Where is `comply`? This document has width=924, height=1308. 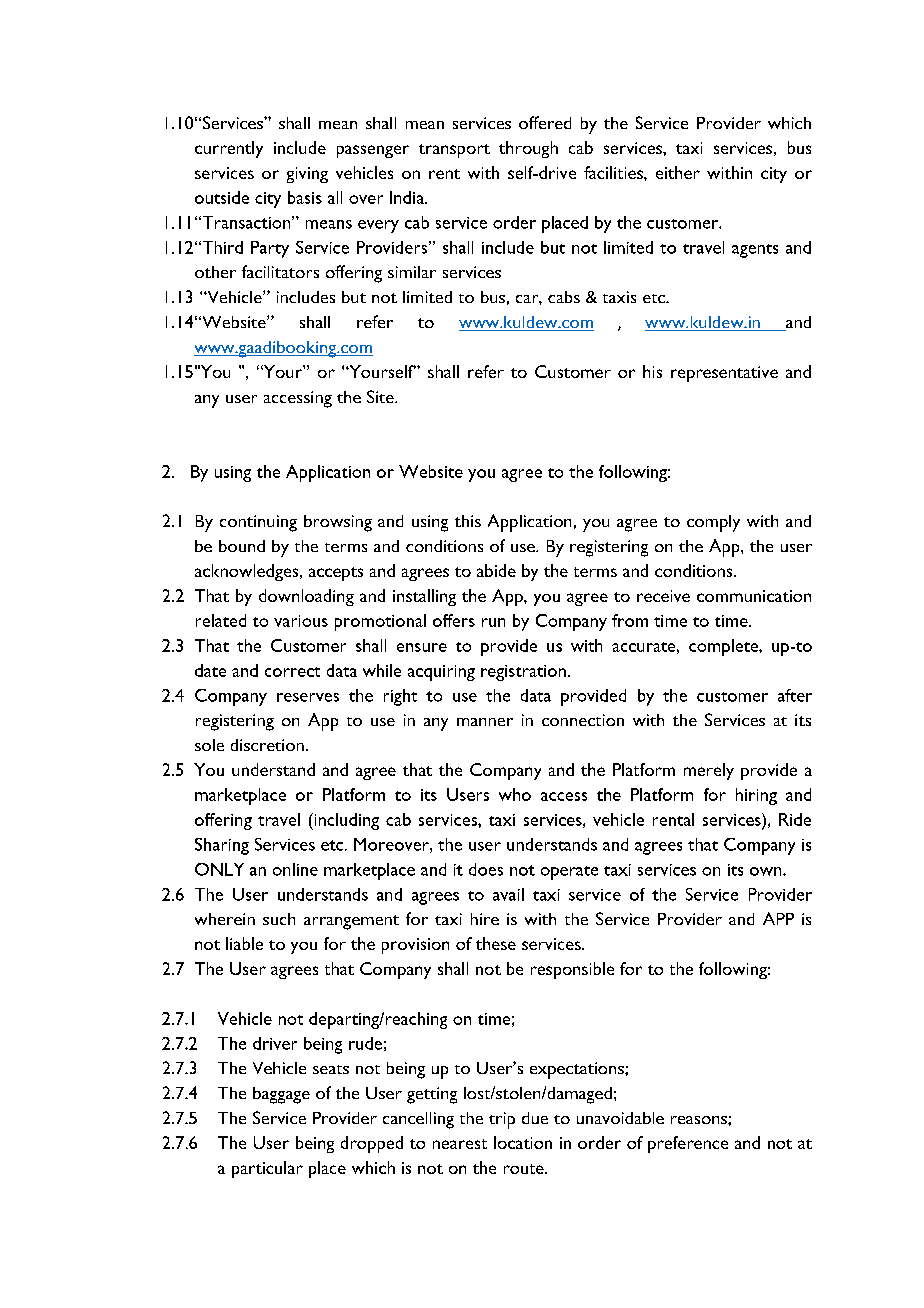 comply is located at coordinates (713, 523).
